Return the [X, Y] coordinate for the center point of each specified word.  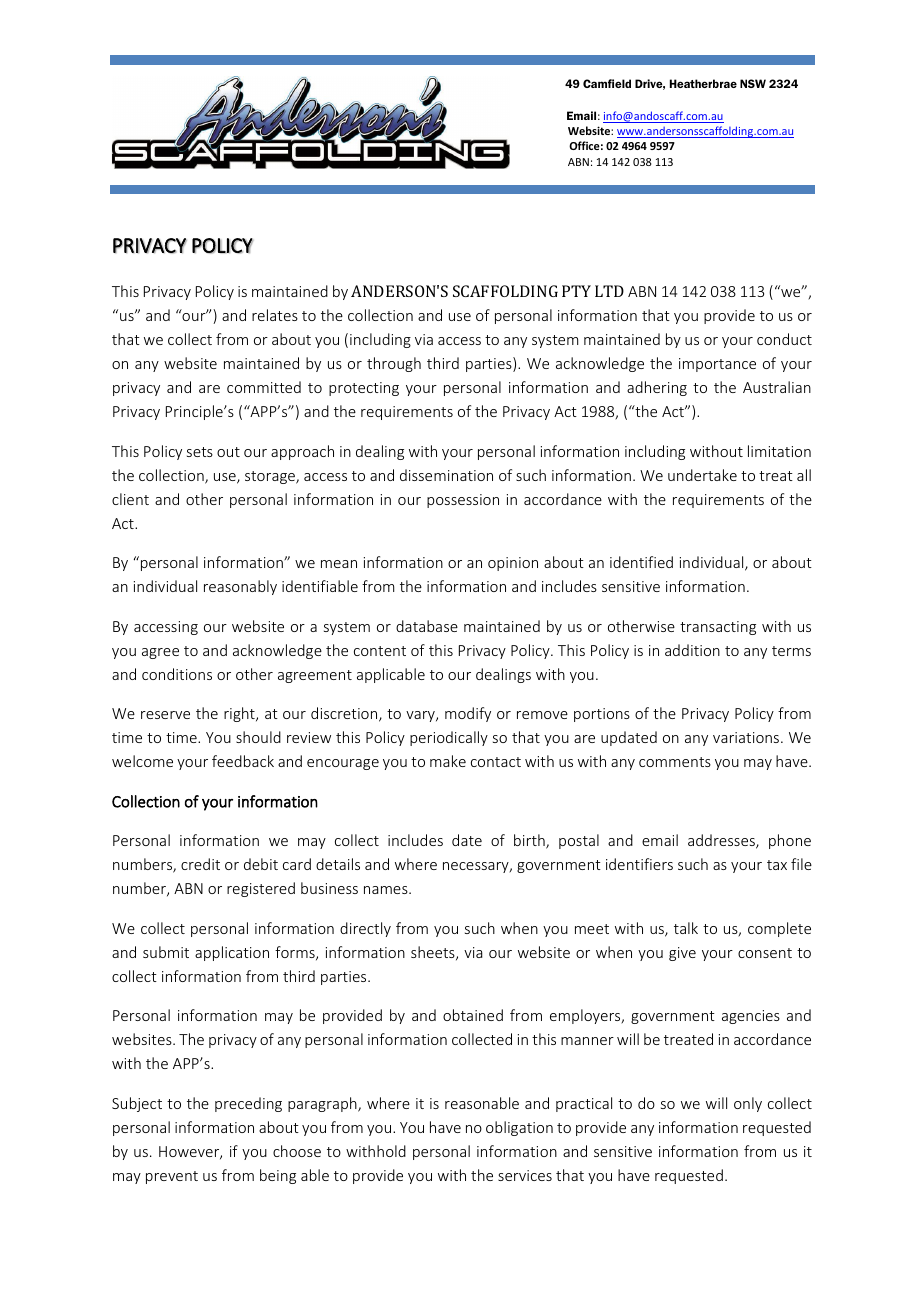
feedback [243, 761]
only [748, 1104]
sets [200, 452]
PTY [576, 291]
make [448, 761]
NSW [753, 83]
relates [275, 315]
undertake [702, 475]
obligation [519, 1128]
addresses [722, 841]
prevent [172, 1177]
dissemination [446, 475]
